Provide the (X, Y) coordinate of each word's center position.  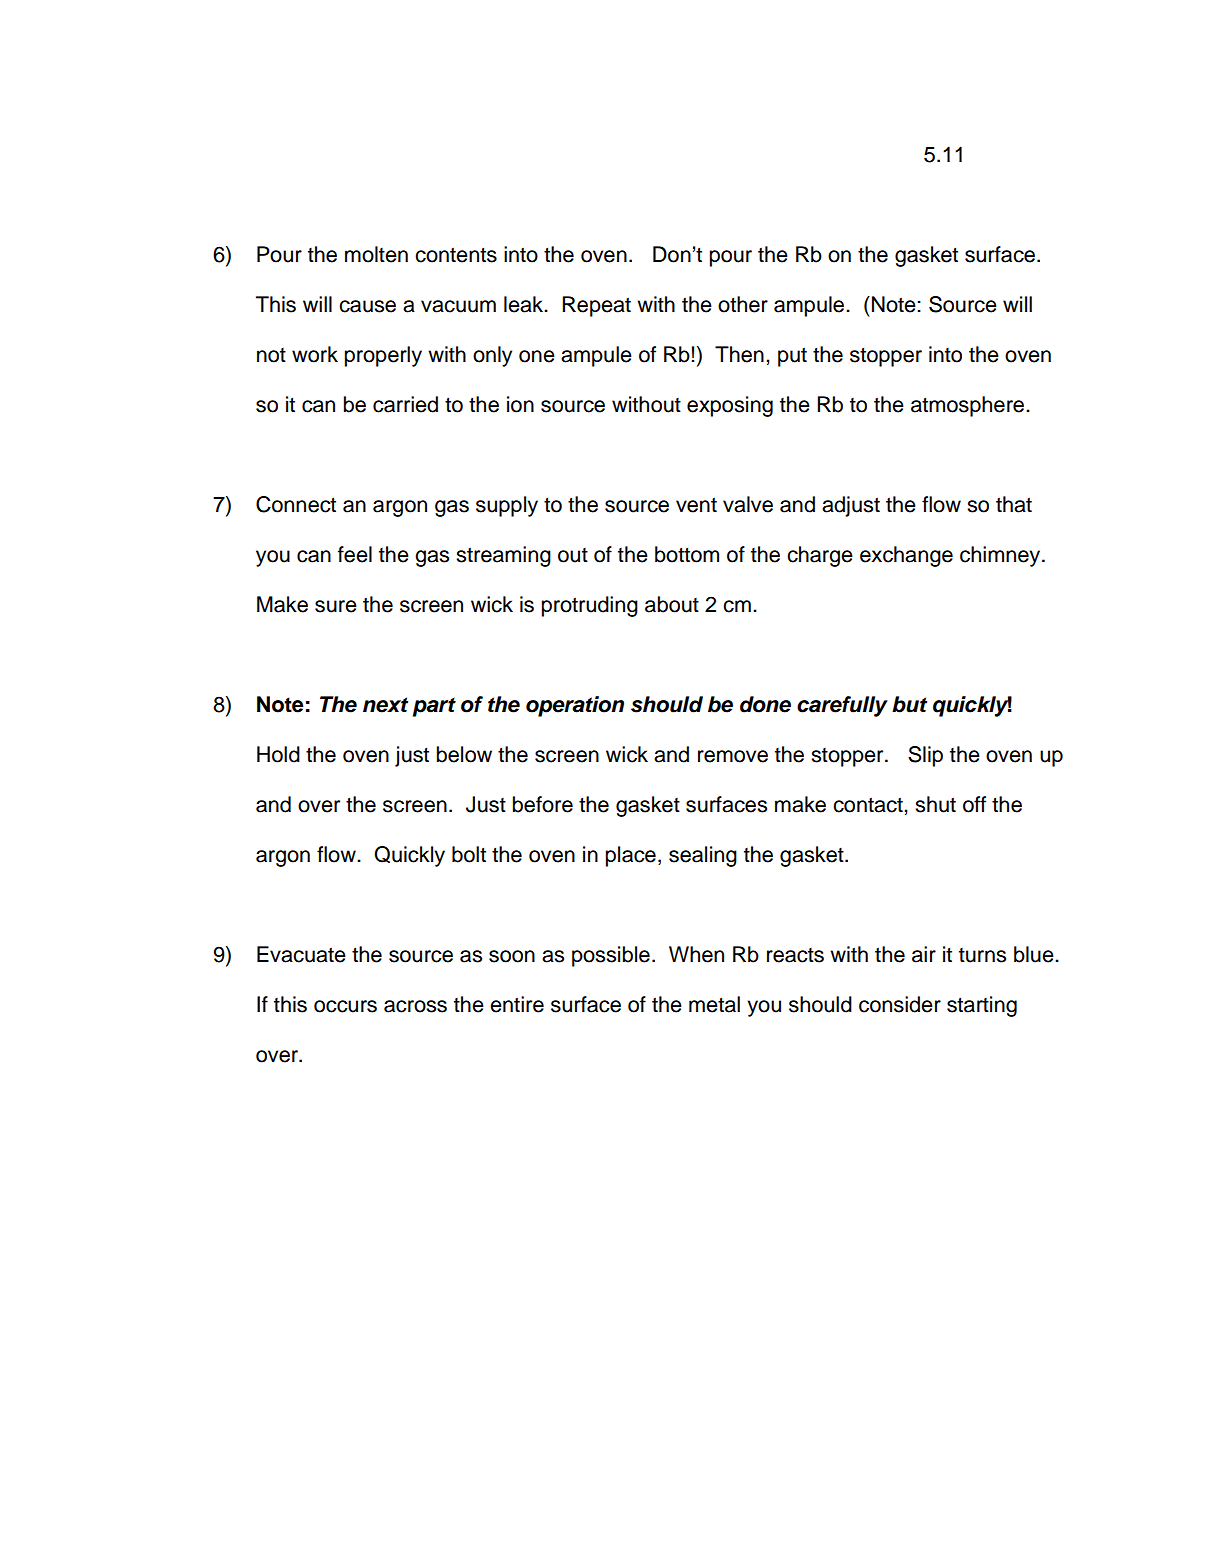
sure (336, 606)
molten (376, 254)
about (672, 604)
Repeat (596, 306)
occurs (345, 1006)
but (909, 704)
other (743, 304)
